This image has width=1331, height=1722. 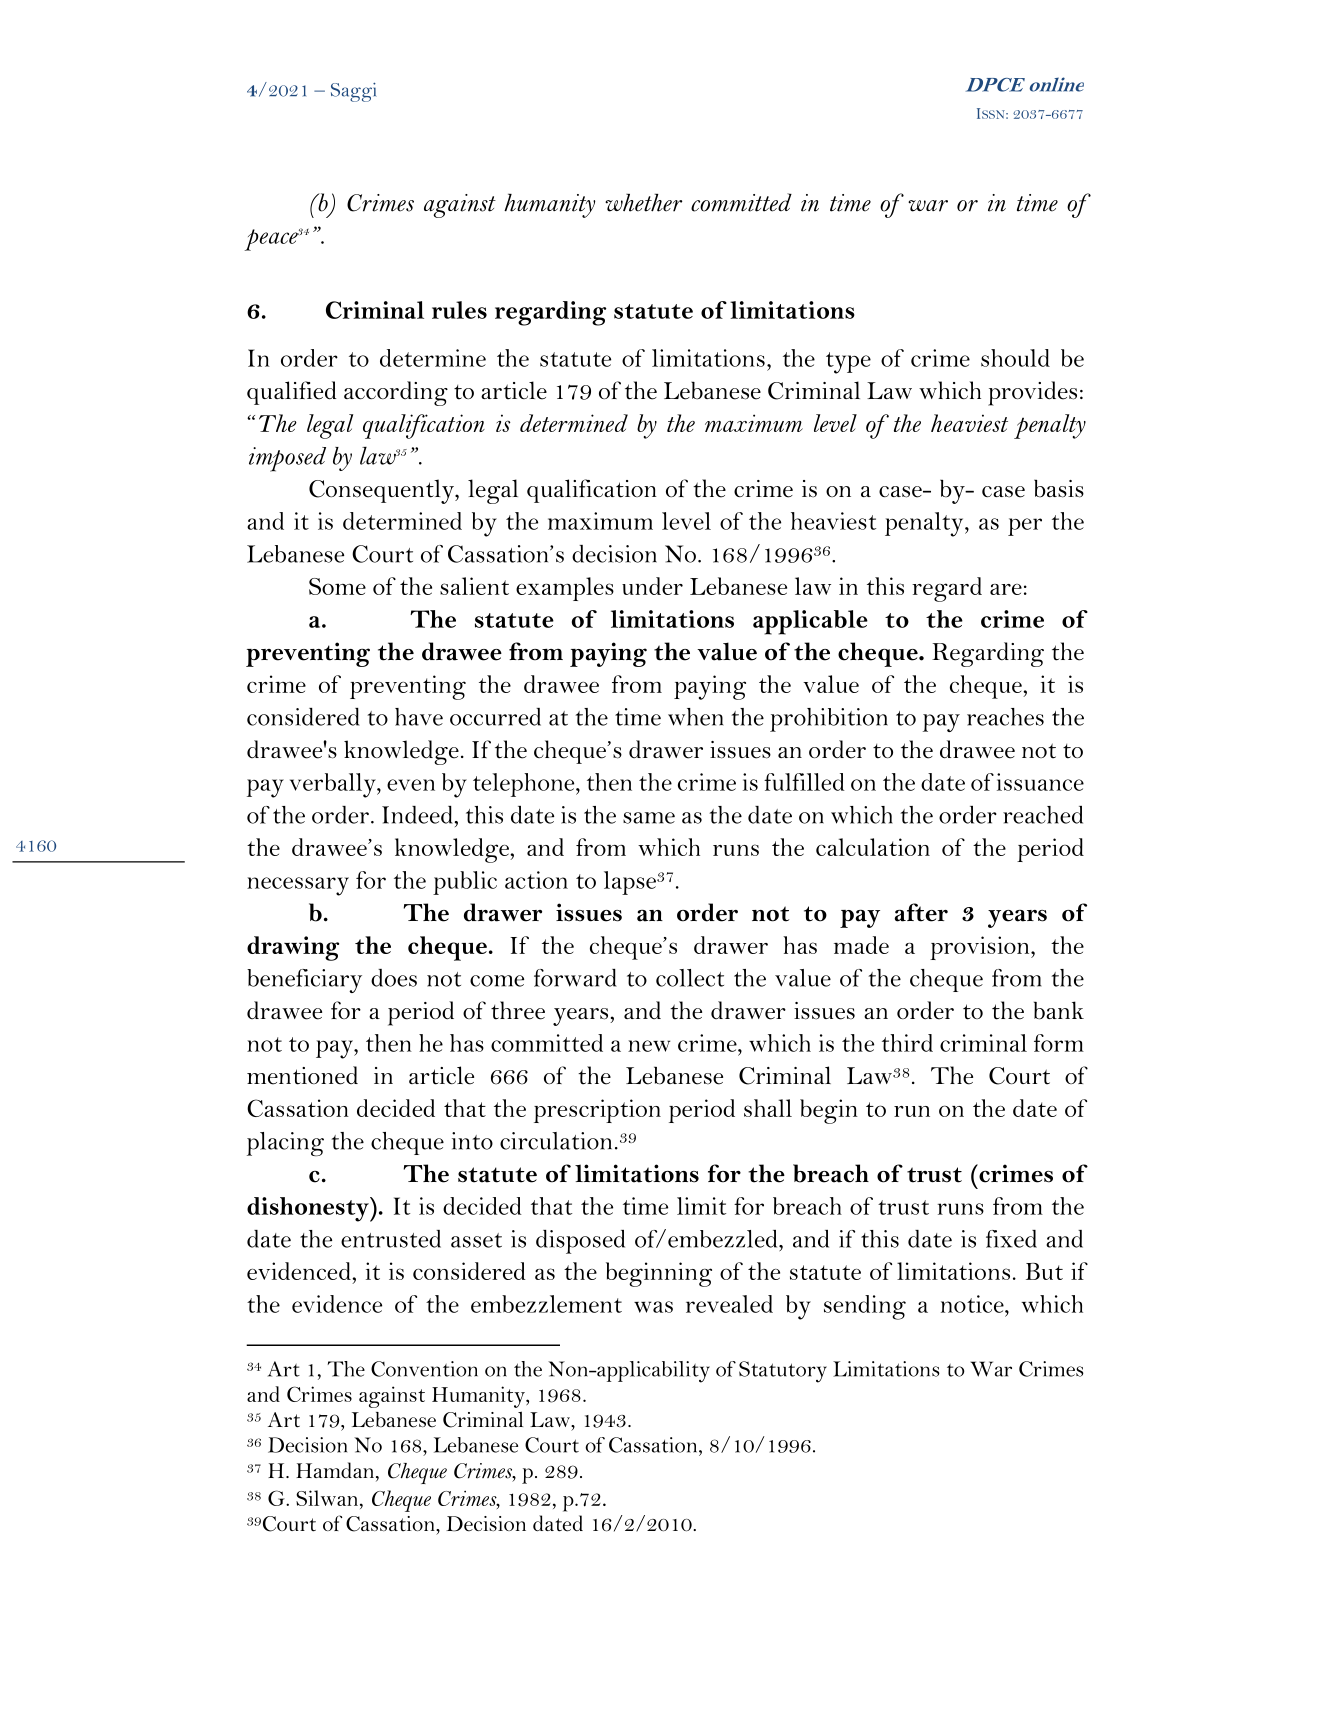 What do you see at coordinates (597, 1111) in the image?
I see `prescription` at bounding box center [597, 1111].
